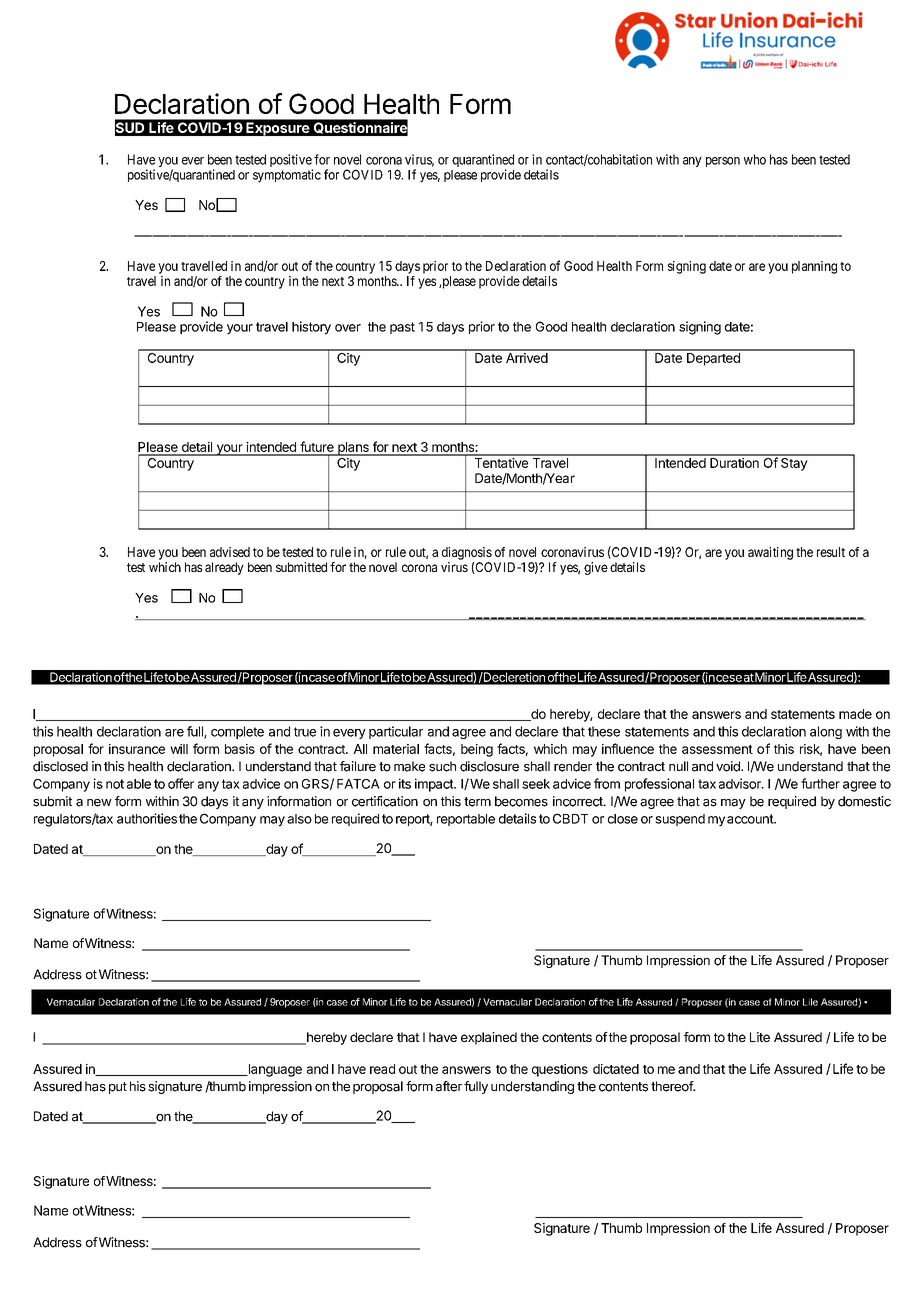 The image size is (924, 1309). What do you see at coordinates (467, 553) in the screenshot?
I see `diagnosis` at bounding box center [467, 553].
